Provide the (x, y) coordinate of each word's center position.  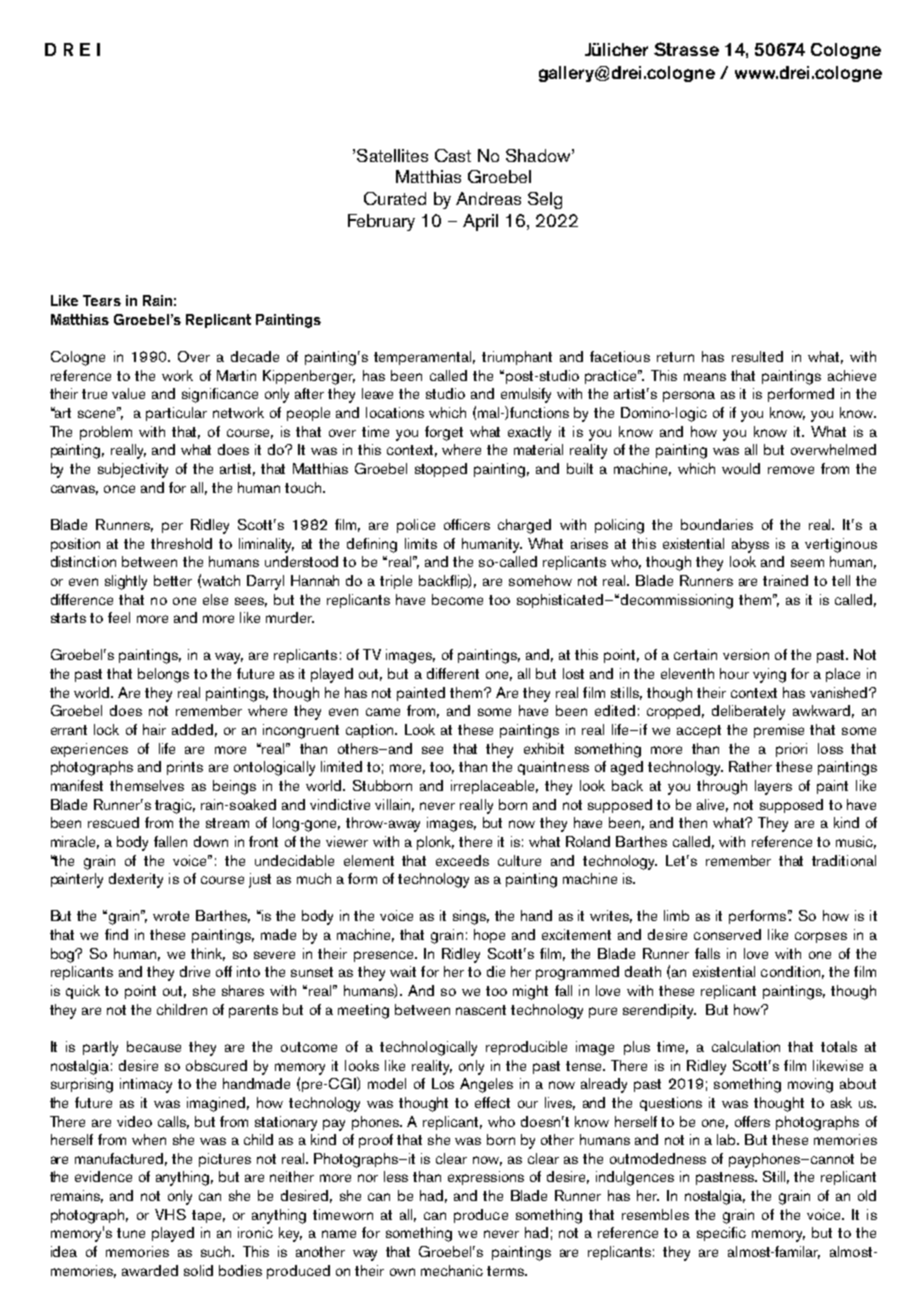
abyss (750, 545)
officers (467, 524)
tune (131, 1233)
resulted (757, 356)
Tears (102, 300)
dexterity (136, 880)
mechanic (452, 1270)
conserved (727, 934)
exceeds (462, 860)
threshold (181, 543)
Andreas (488, 198)
